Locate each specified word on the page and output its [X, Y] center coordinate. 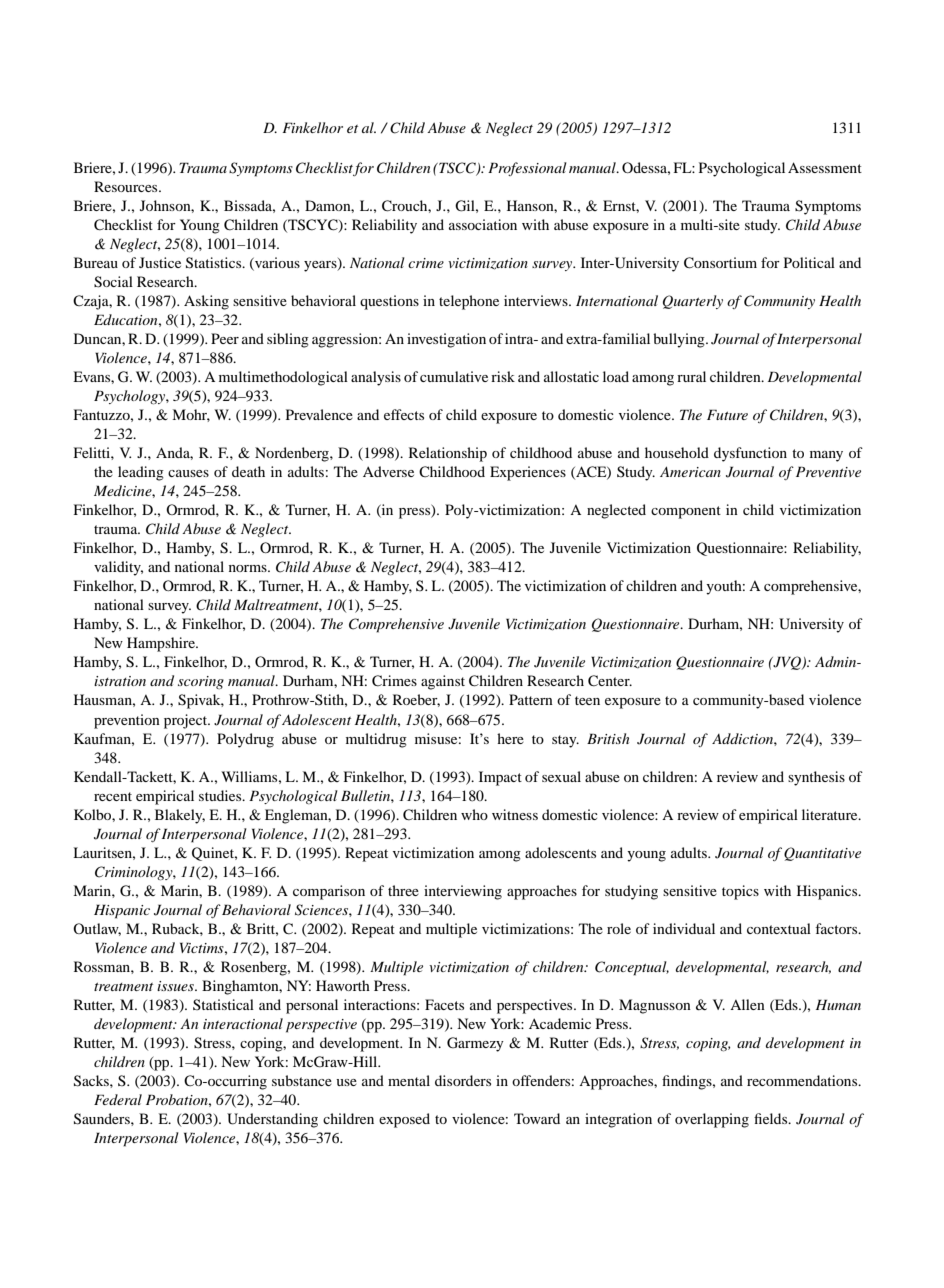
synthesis [816, 778]
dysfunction [750, 454]
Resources [127, 186]
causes [188, 473]
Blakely [180, 816]
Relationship [448, 454]
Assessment [825, 167]
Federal [118, 1099]
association [483, 224]
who [474, 814]
